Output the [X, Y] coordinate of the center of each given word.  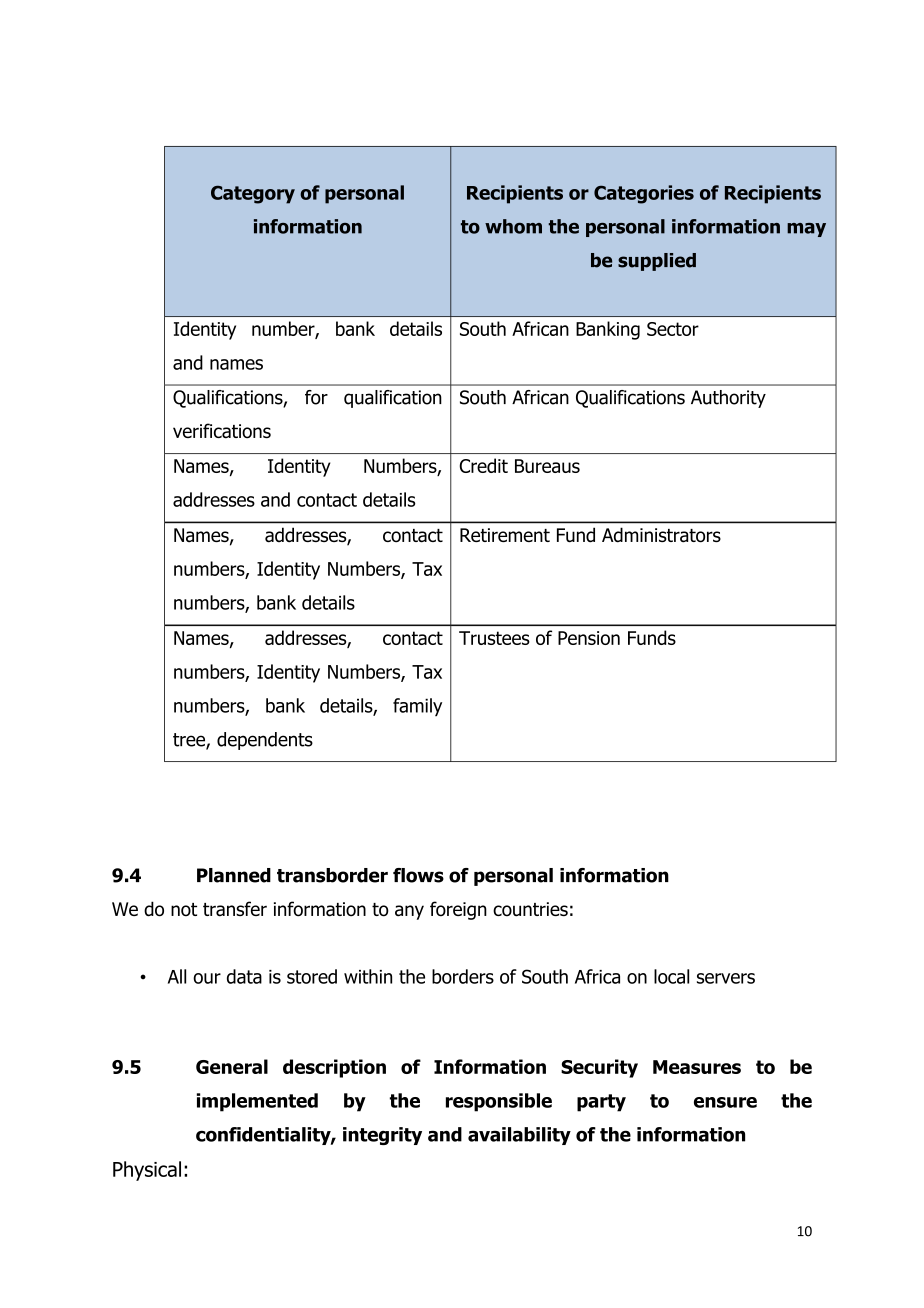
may [806, 230]
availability [519, 1136]
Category [253, 194]
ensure [725, 1102]
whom [513, 226]
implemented [257, 1102]
